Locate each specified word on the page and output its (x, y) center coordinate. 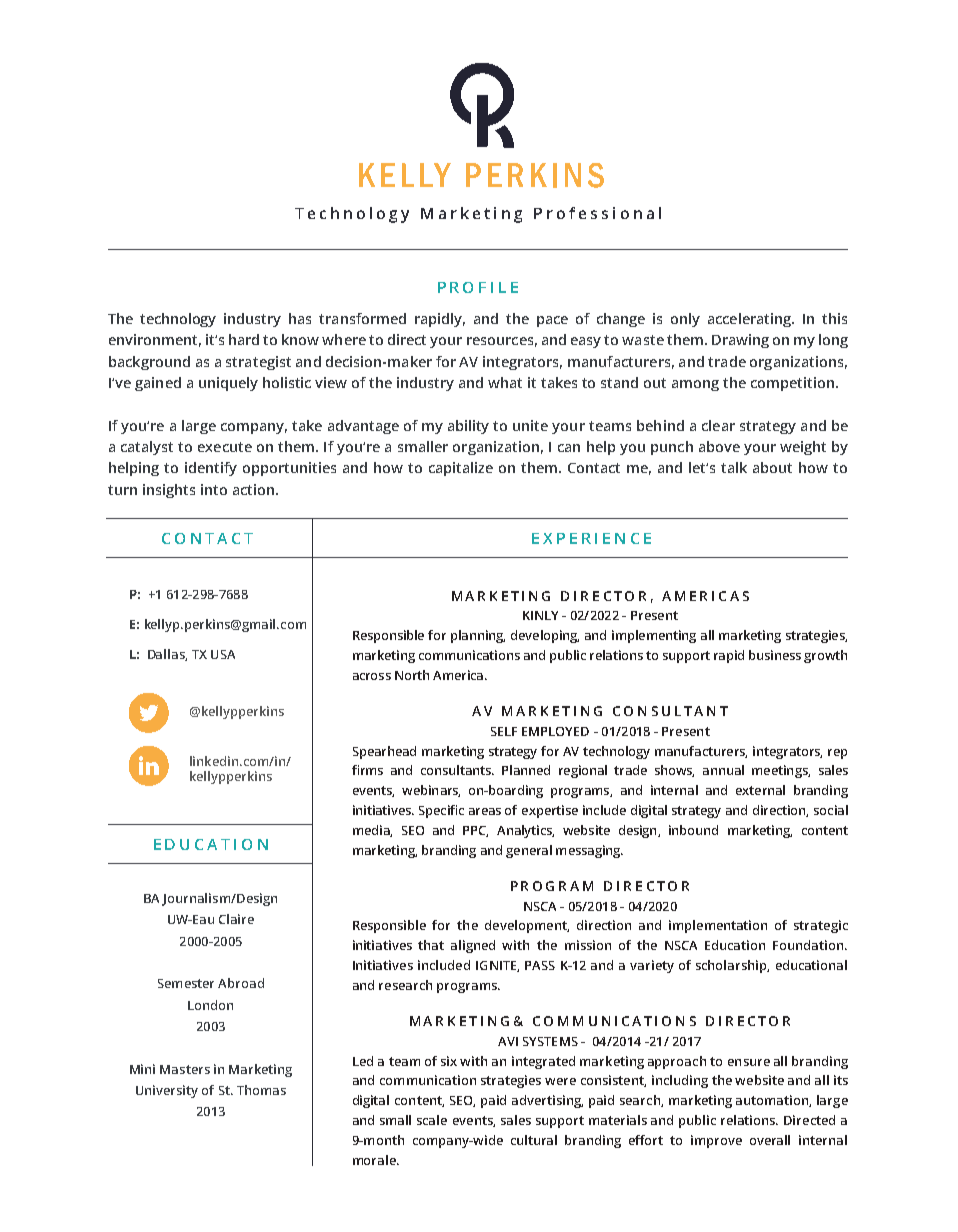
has (300, 318)
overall (770, 1140)
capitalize (461, 469)
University (167, 1091)
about (772, 467)
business (775, 655)
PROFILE (478, 287)
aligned (473, 946)
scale (432, 1120)
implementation (718, 926)
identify (211, 469)
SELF (504, 731)
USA (223, 654)
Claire (236, 919)
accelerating (751, 320)
